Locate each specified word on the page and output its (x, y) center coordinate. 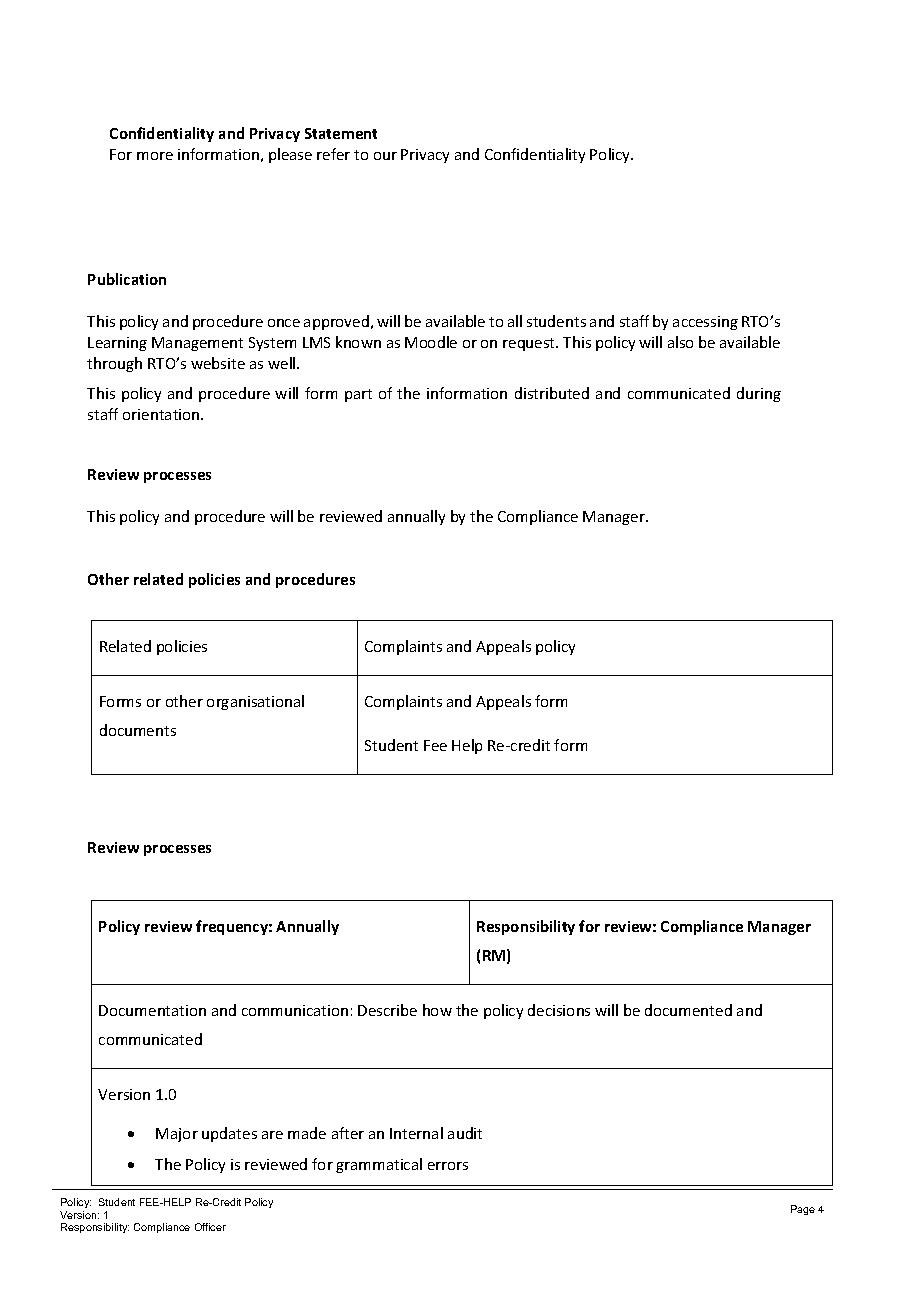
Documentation (152, 1010)
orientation (162, 414)
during (759, 394)
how (437, 1010)
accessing (705, 323)
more (155, 156)
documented (688, 1010)
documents (138, 730)
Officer (210, 1227)
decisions (559, 1010)
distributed (552, 393)
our (385, 156)
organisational (255, 702)
